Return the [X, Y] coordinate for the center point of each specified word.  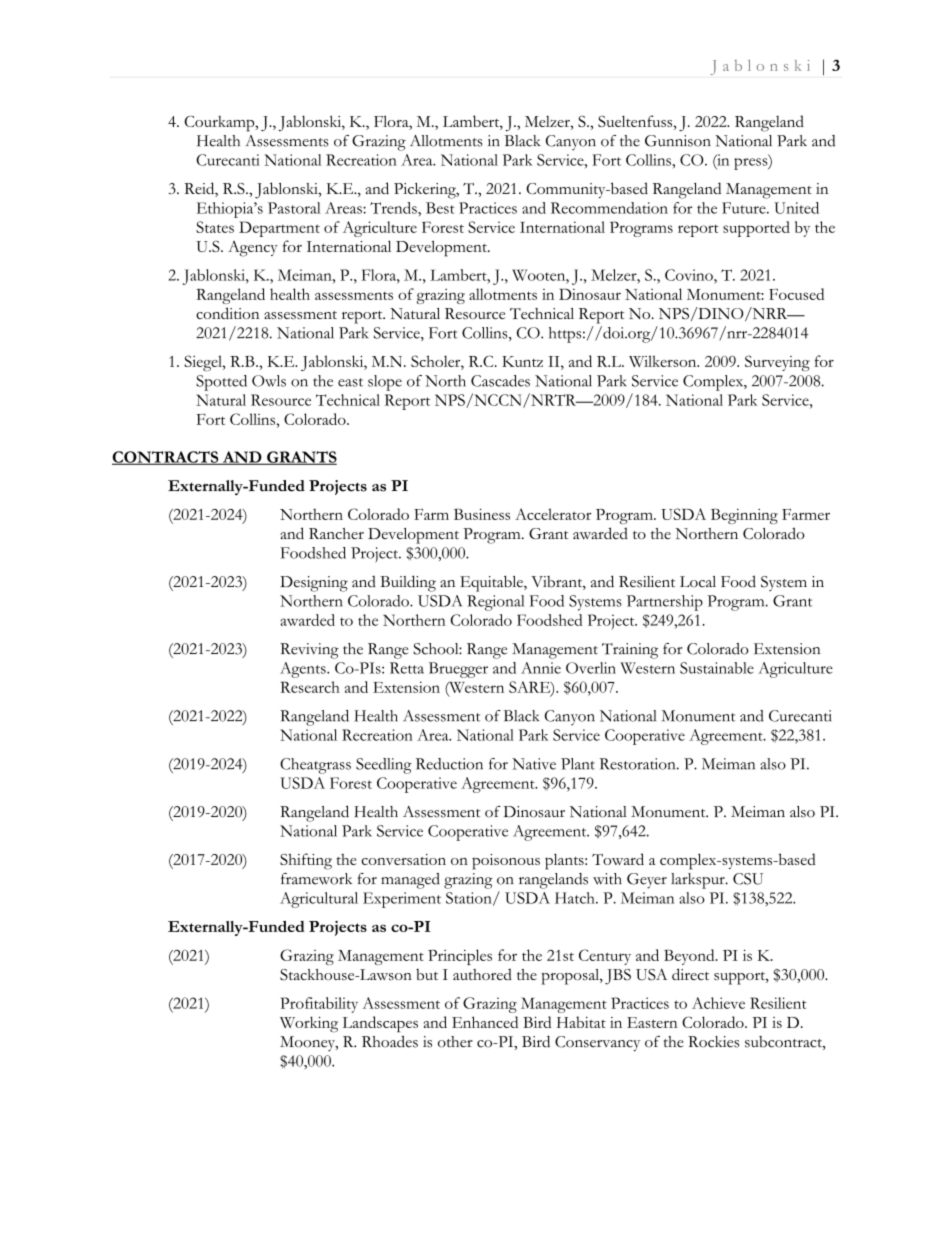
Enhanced [485, 1022]
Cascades [500, 381]
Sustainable [717, 668]
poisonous [506, 862]
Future [745, 208]
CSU [748, 879]
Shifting [306, 861]
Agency [253, 249]
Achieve [718, 1003]
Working [309, 1024]
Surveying [777, 363]
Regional [495, 603]
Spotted [221, 383]
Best [440, 208]
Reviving [309, 651]
